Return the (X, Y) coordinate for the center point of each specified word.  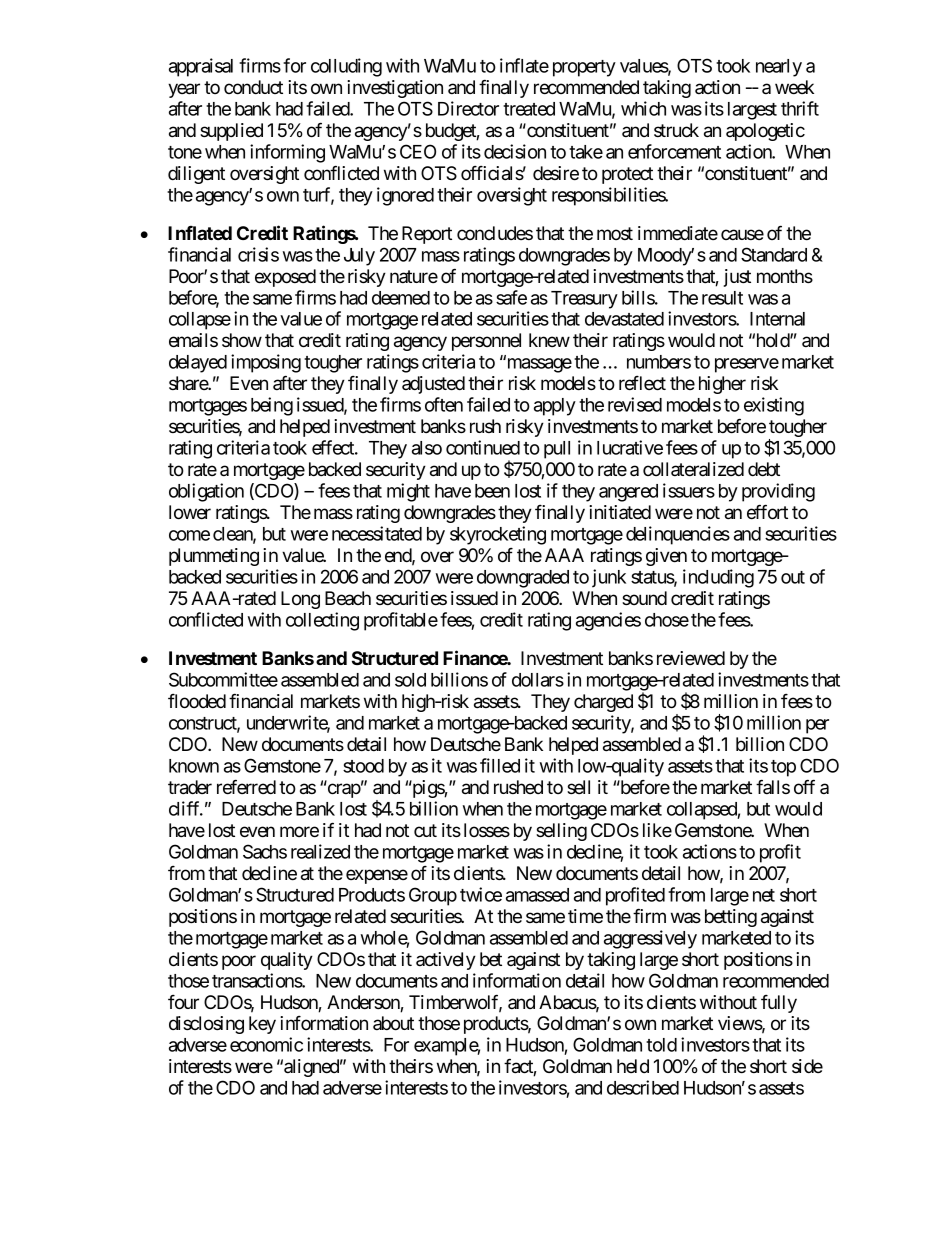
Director (468, 108)
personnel (486, 342)
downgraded (523, 579)
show (242, 340)
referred (246, 786)
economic (266, 1044)
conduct (253, 87)
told (661, 1045)
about (393, 1023)
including (718, 578)
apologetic (765, 132)
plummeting (214, 557)
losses (487, 830)
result (722, 298)
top (783, 768)
